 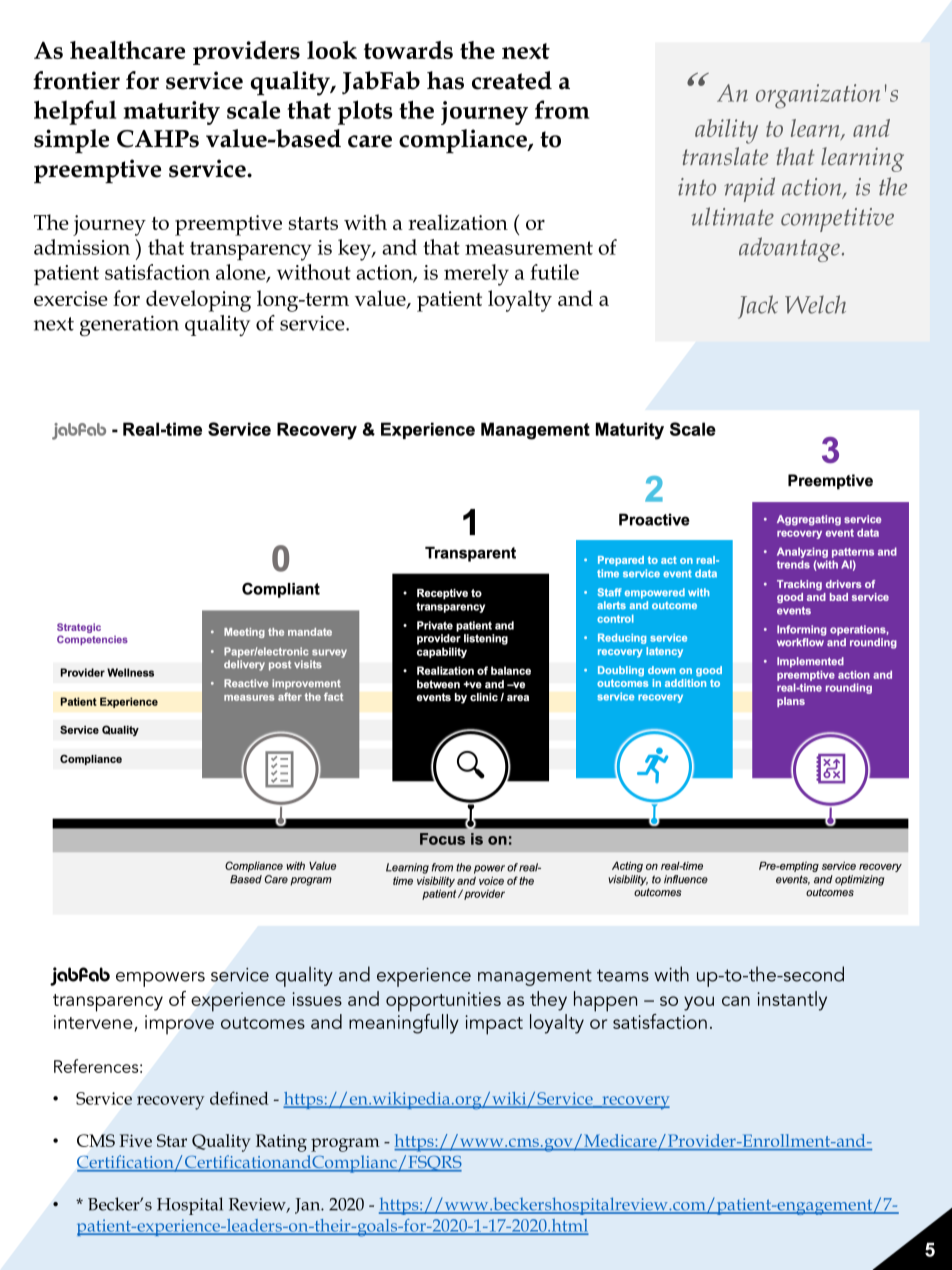 I want to click on ability, so click(x=726, y=131).
